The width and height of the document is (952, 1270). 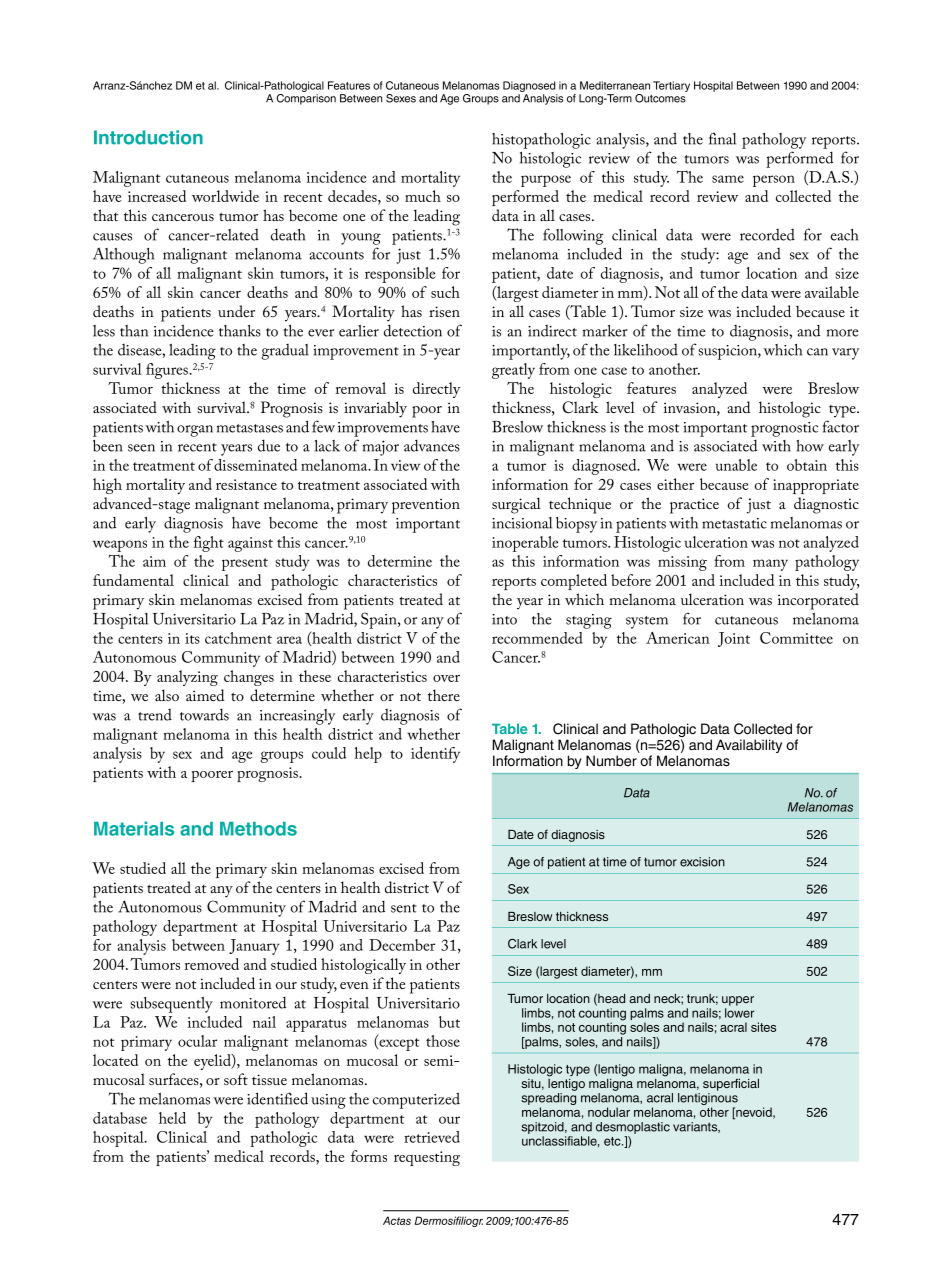 I want to click on final, so click(x=722, y=138).
